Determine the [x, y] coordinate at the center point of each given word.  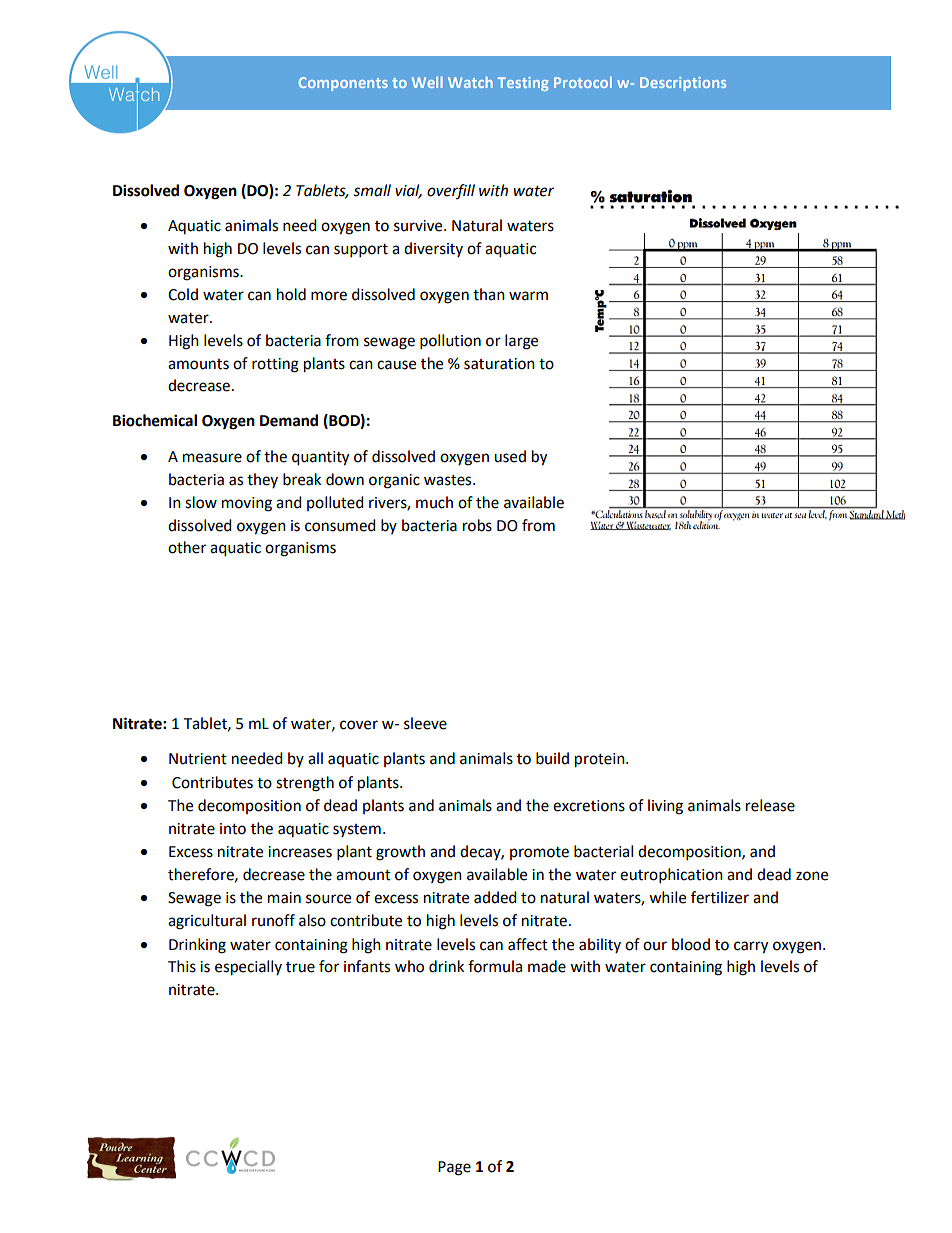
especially [248, 968]
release [770, 805]
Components [343, 84]
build [552, 758]
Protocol [583, 82]
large [521, 342]
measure [212, 458]
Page [454, 1168]
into [233, 829]
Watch [470, 82]
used [510, 456]
